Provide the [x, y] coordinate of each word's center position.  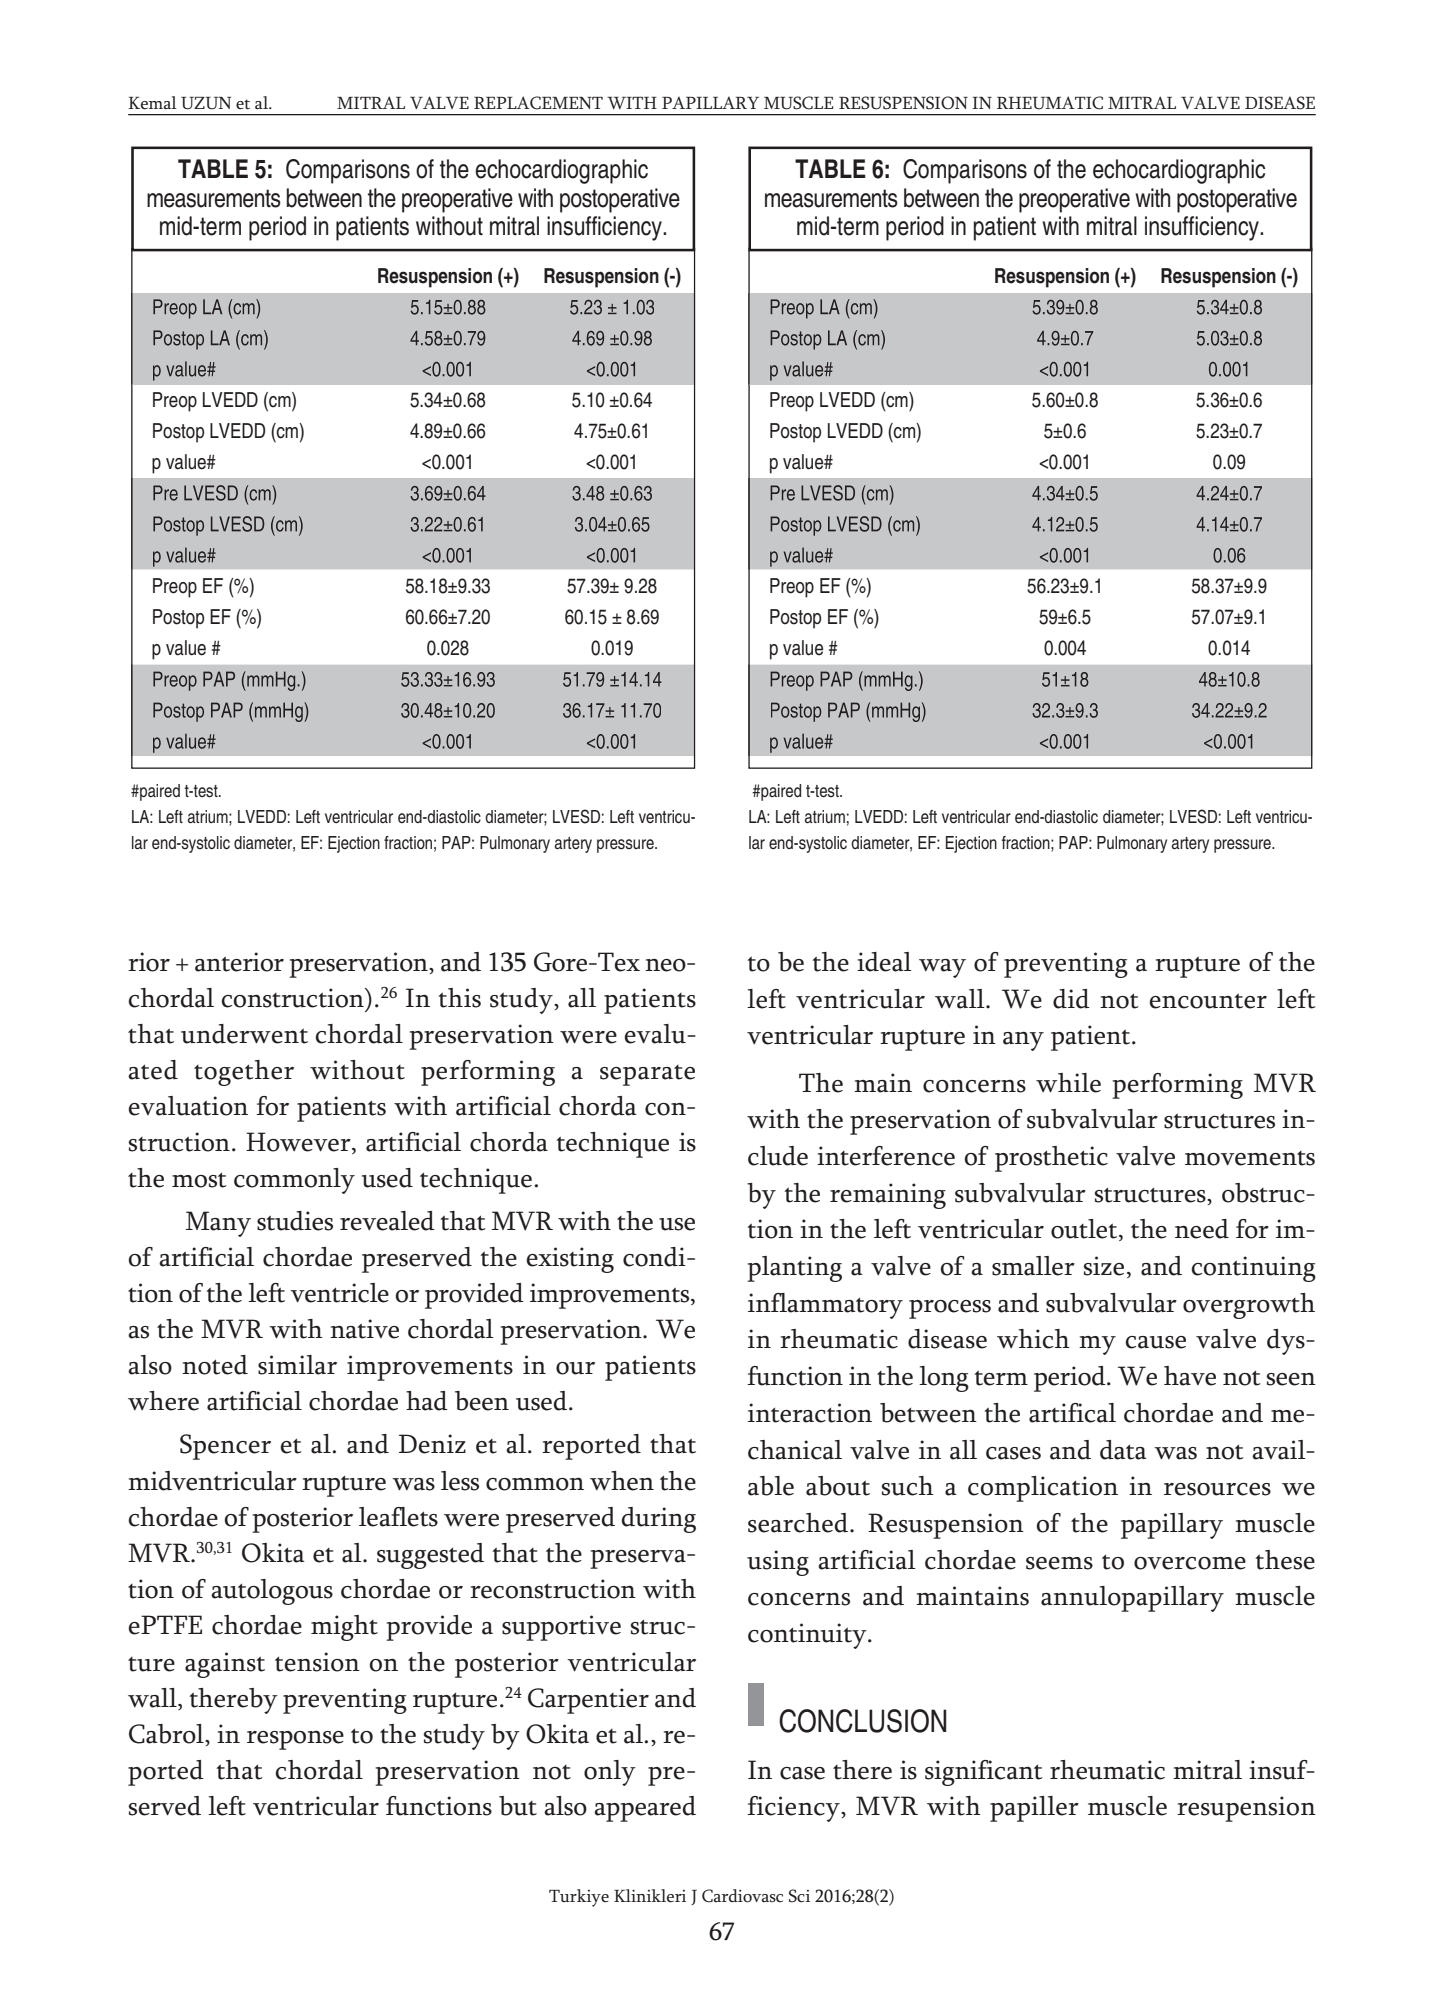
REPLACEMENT [538, 103]
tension [317, 1662]
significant [983, 1773]
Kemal [153, 103]
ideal [884, 962]
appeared [645, 1809]
